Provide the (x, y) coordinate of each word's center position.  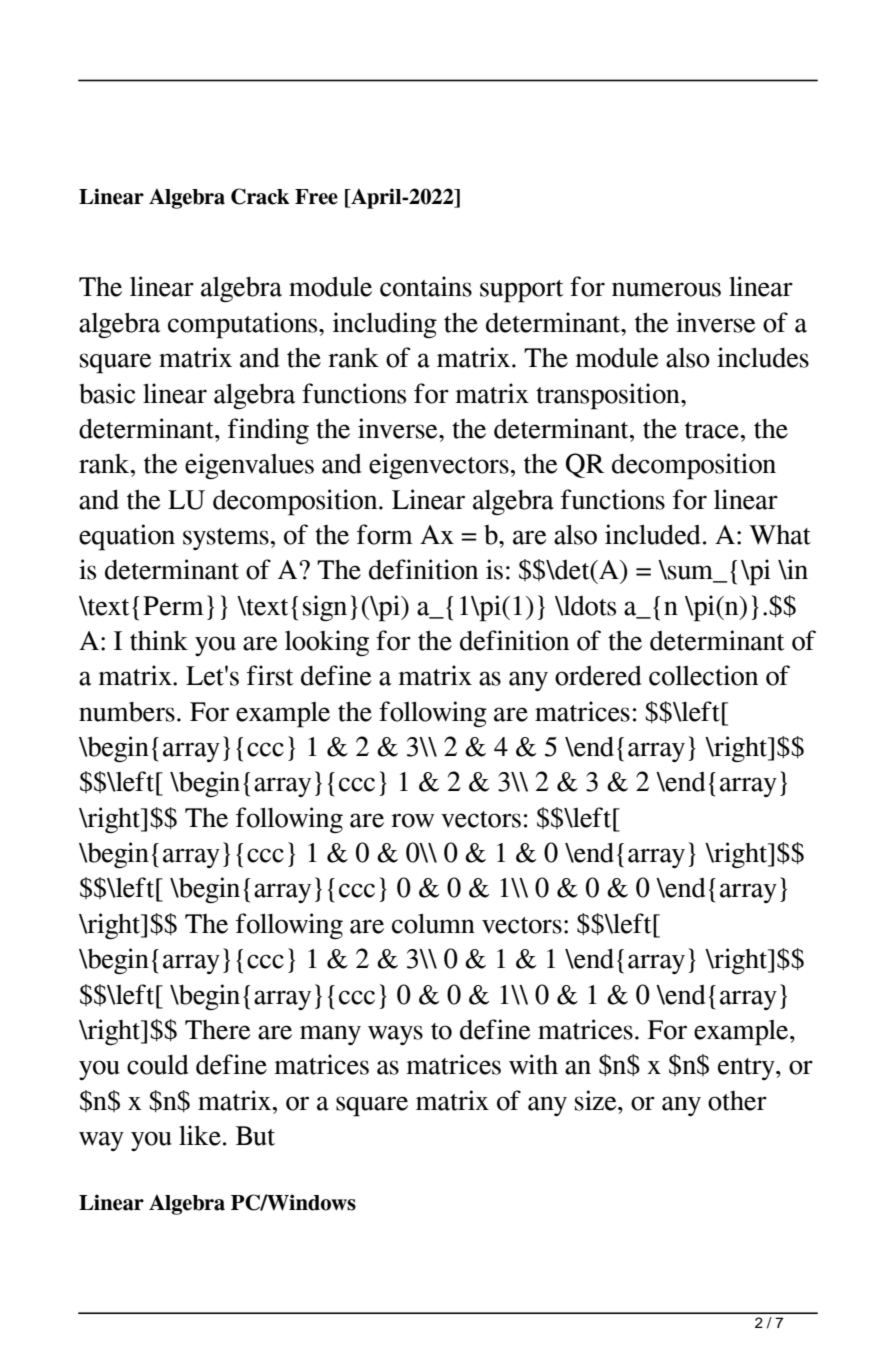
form (385, 534)
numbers (127, 712)
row (412, 820)
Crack (260, 196)
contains (426, 286)
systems (226, 539)
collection (703, 675)
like (200, 1135)
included (653, 534)
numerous (666, 289)
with (533, 1064)
